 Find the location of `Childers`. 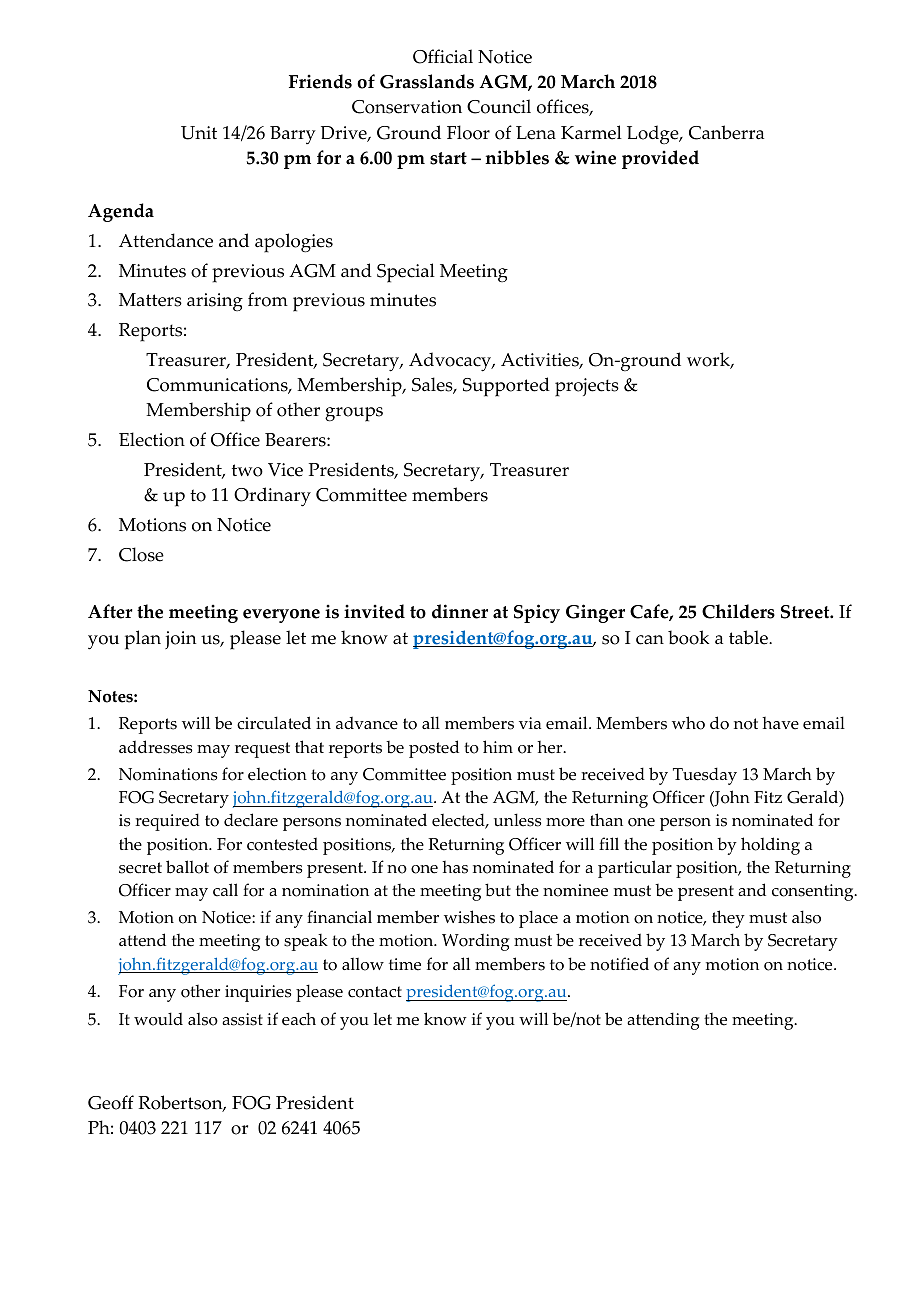

Childers is located at coordinates (738, 611).
